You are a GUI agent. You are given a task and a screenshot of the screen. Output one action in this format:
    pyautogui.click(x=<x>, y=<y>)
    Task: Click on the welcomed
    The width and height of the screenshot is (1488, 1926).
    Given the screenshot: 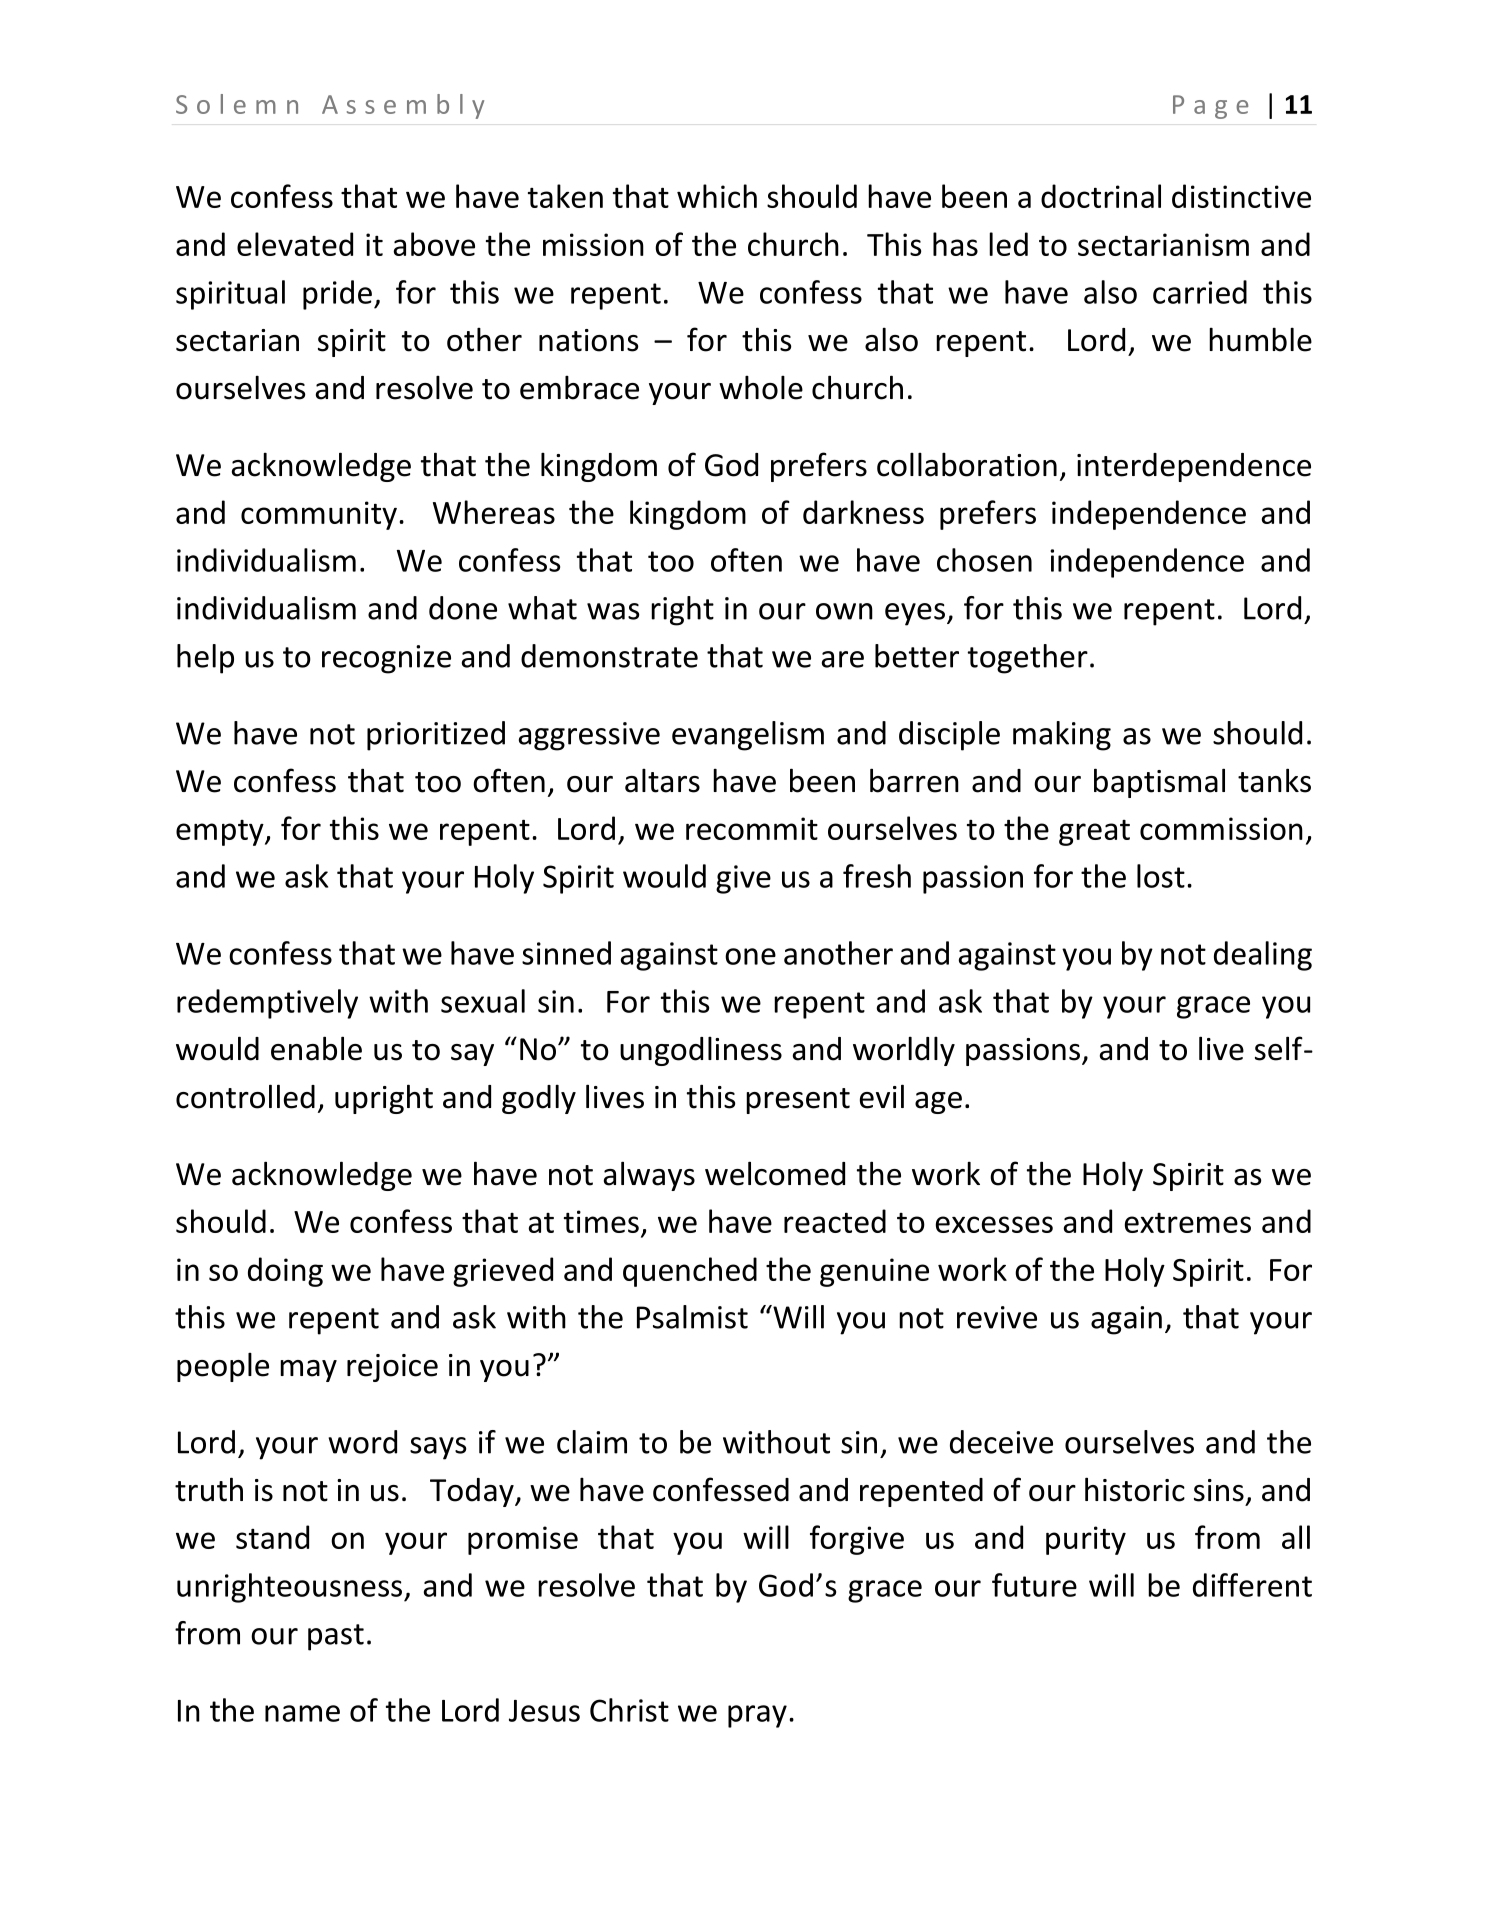 What is the action you would take?
    pyautogui.click(x=775, y=1173)
